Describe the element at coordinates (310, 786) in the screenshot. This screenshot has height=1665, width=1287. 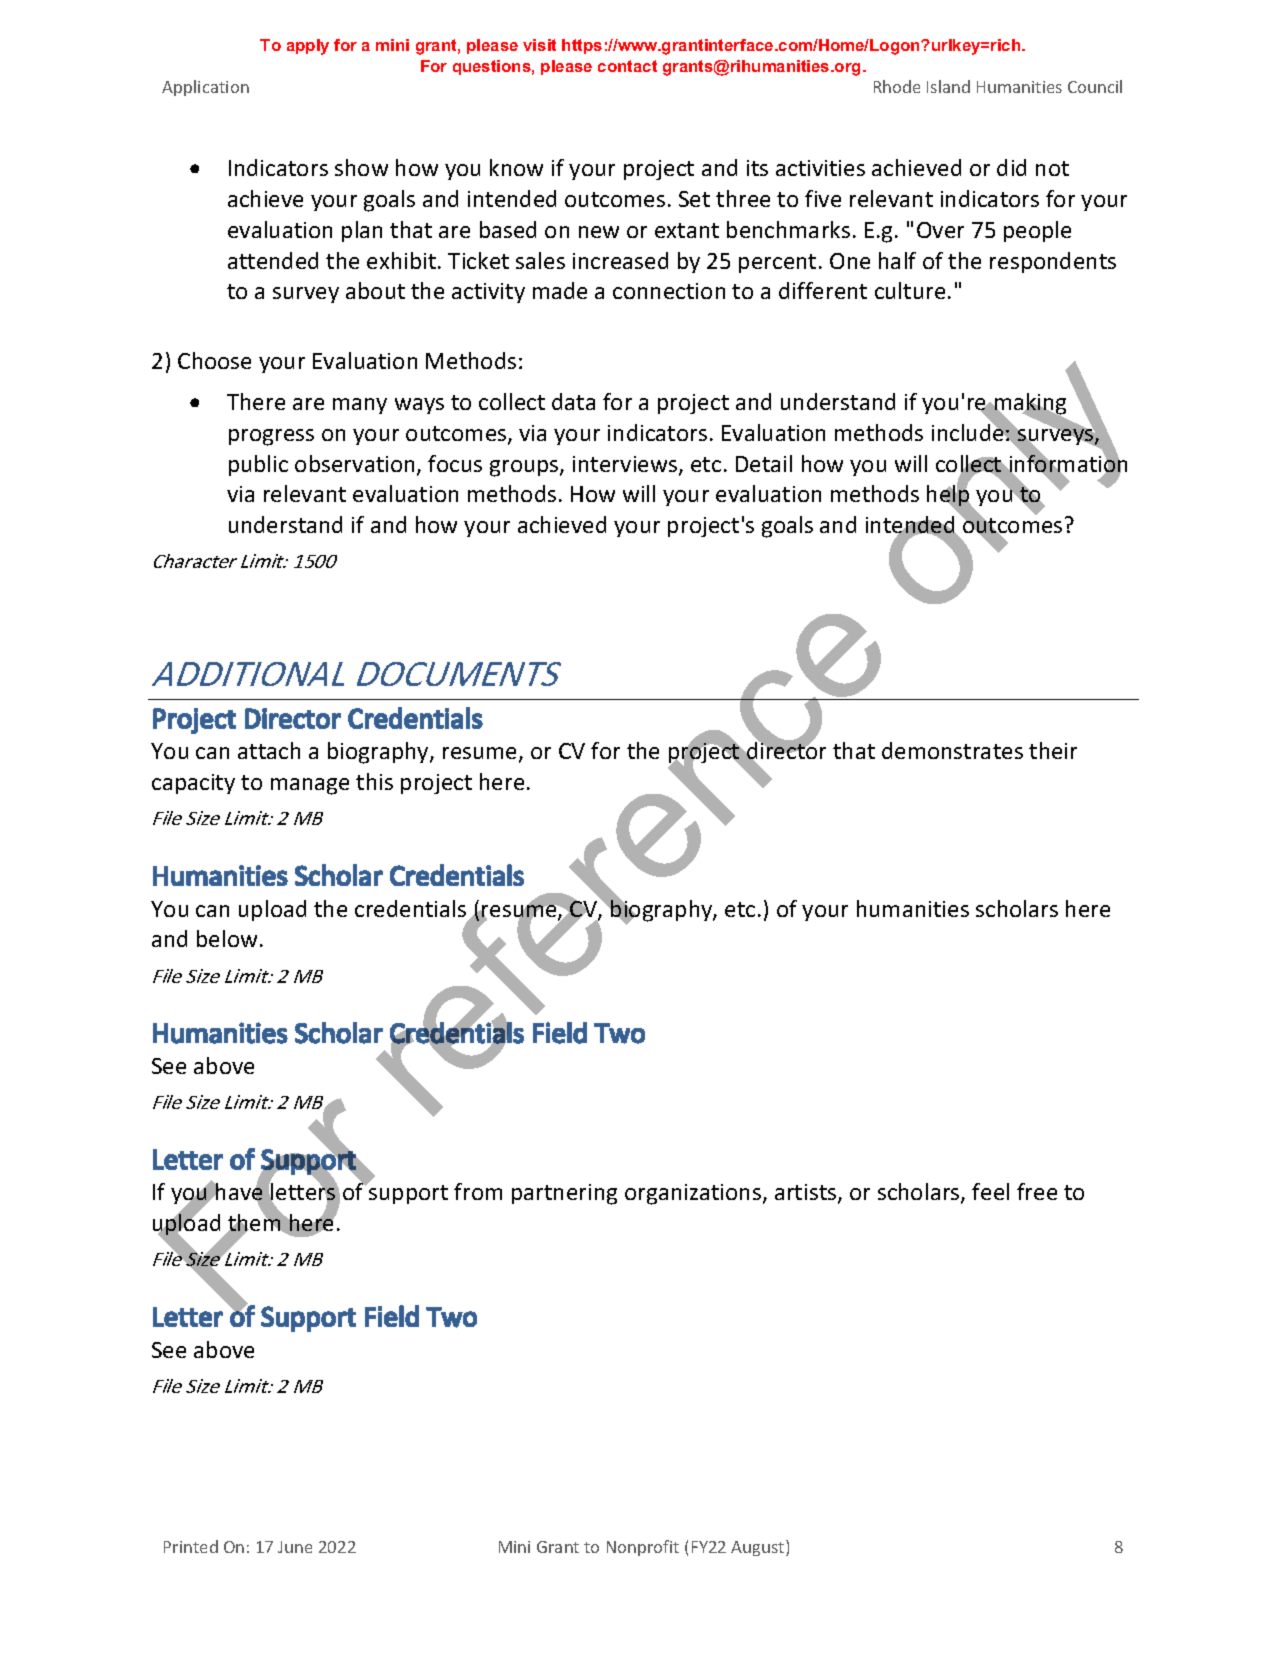
I see `manage` at that location.
